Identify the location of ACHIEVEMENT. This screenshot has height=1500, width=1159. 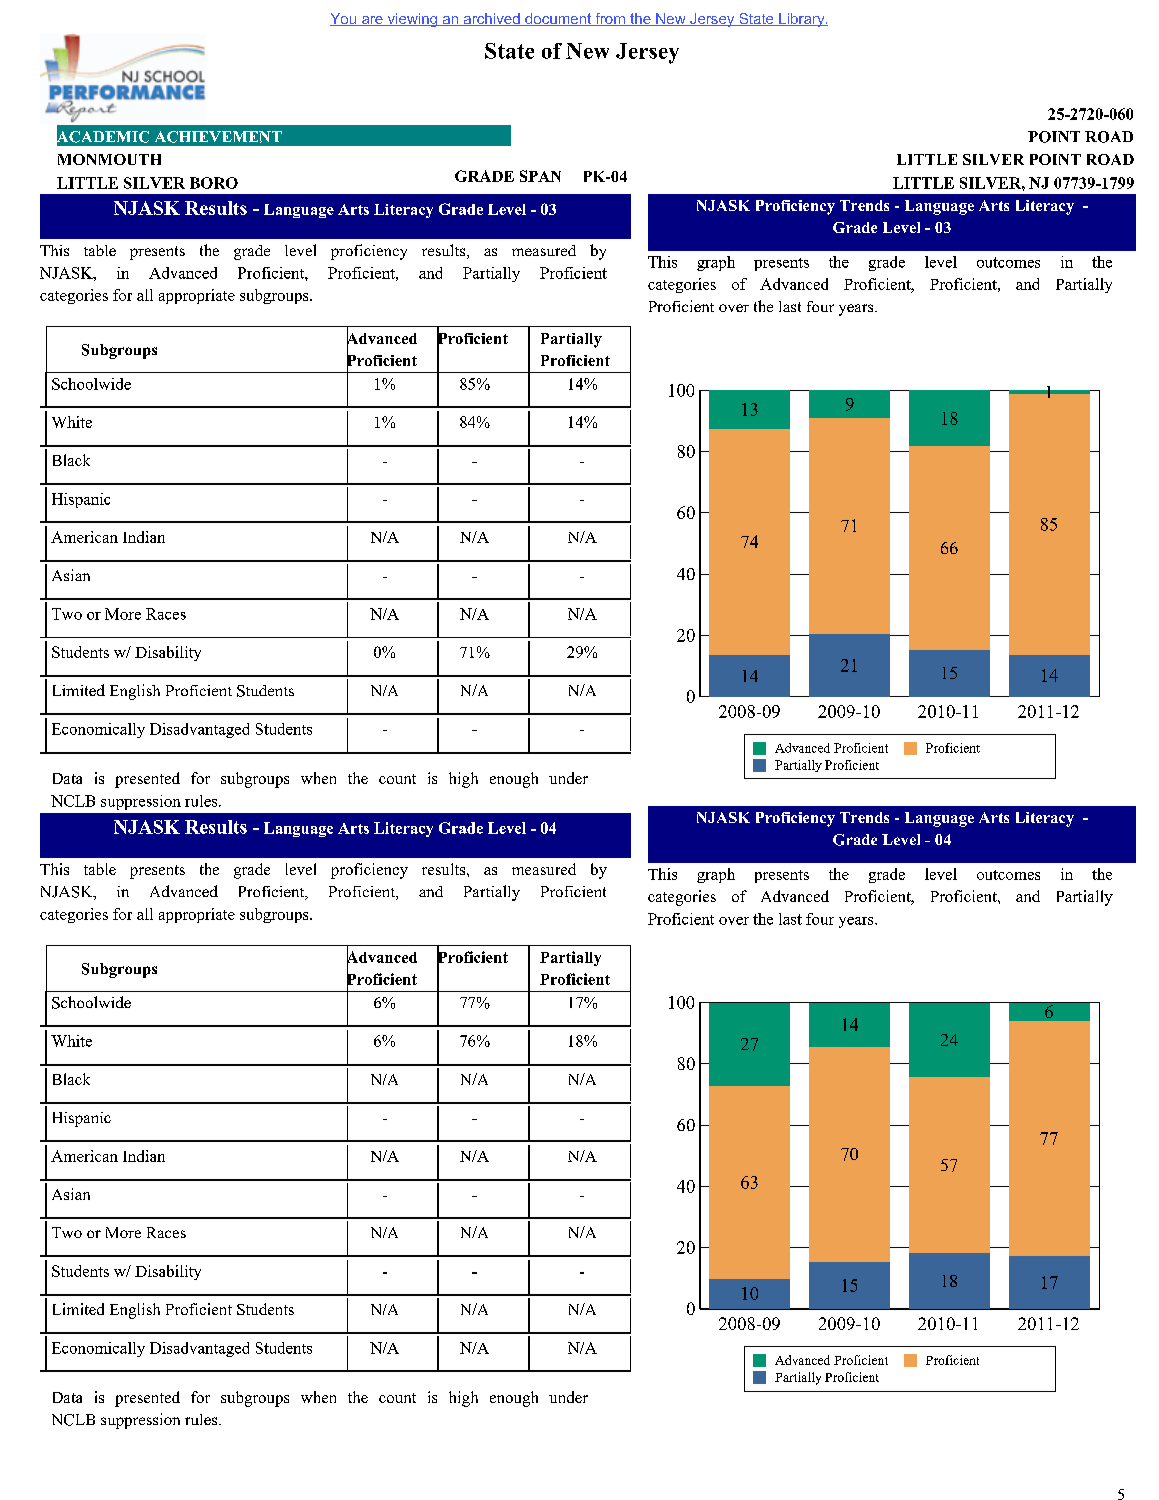
(218, 137).
